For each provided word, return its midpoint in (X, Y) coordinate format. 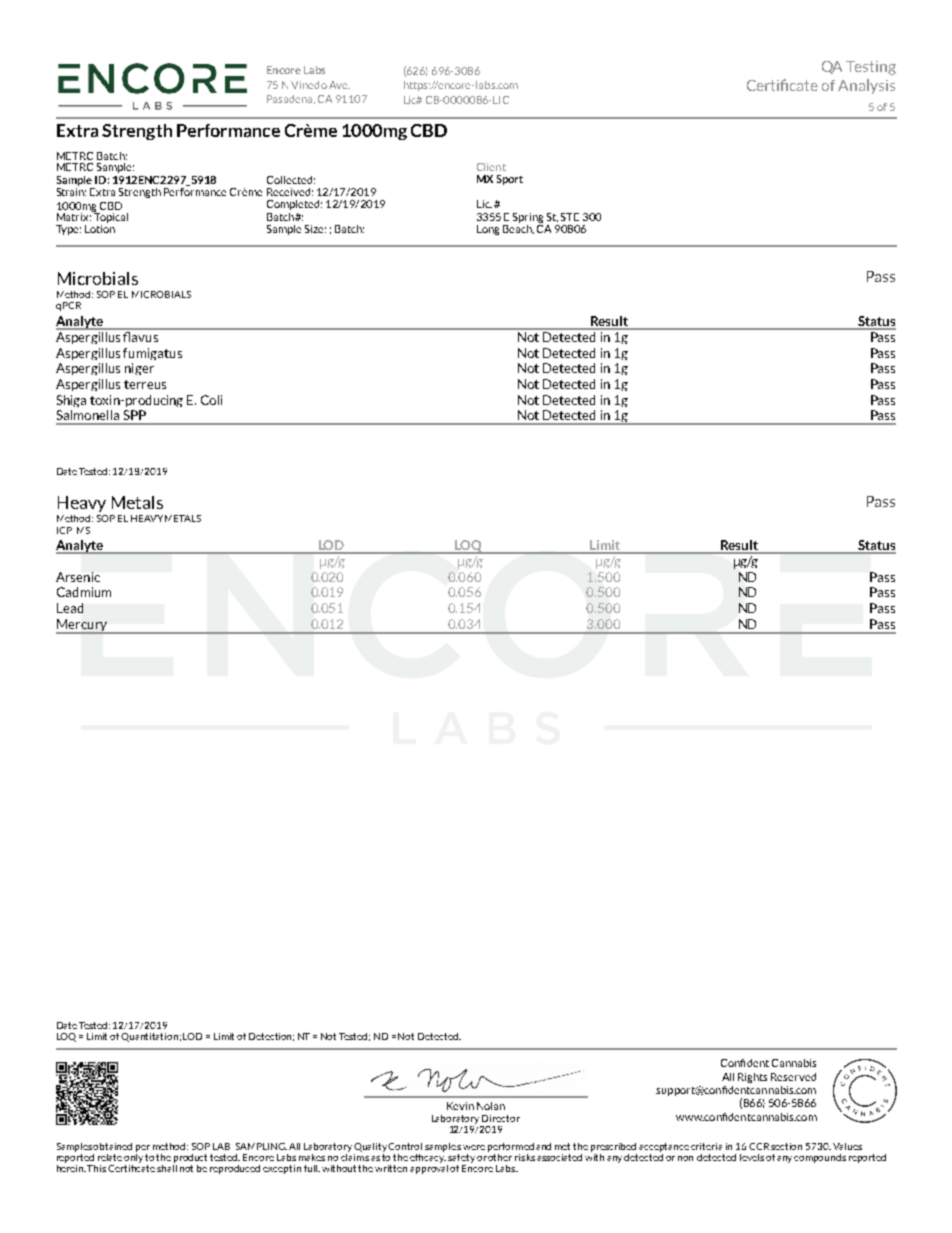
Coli (211, 400)
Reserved (793, 1077)
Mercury (82, 626)
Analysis (866, 86)
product (190, 1158)
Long (488, 230)
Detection (271, 1037)
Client (491, 167)
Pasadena (291, 99)
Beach (518, 228)
